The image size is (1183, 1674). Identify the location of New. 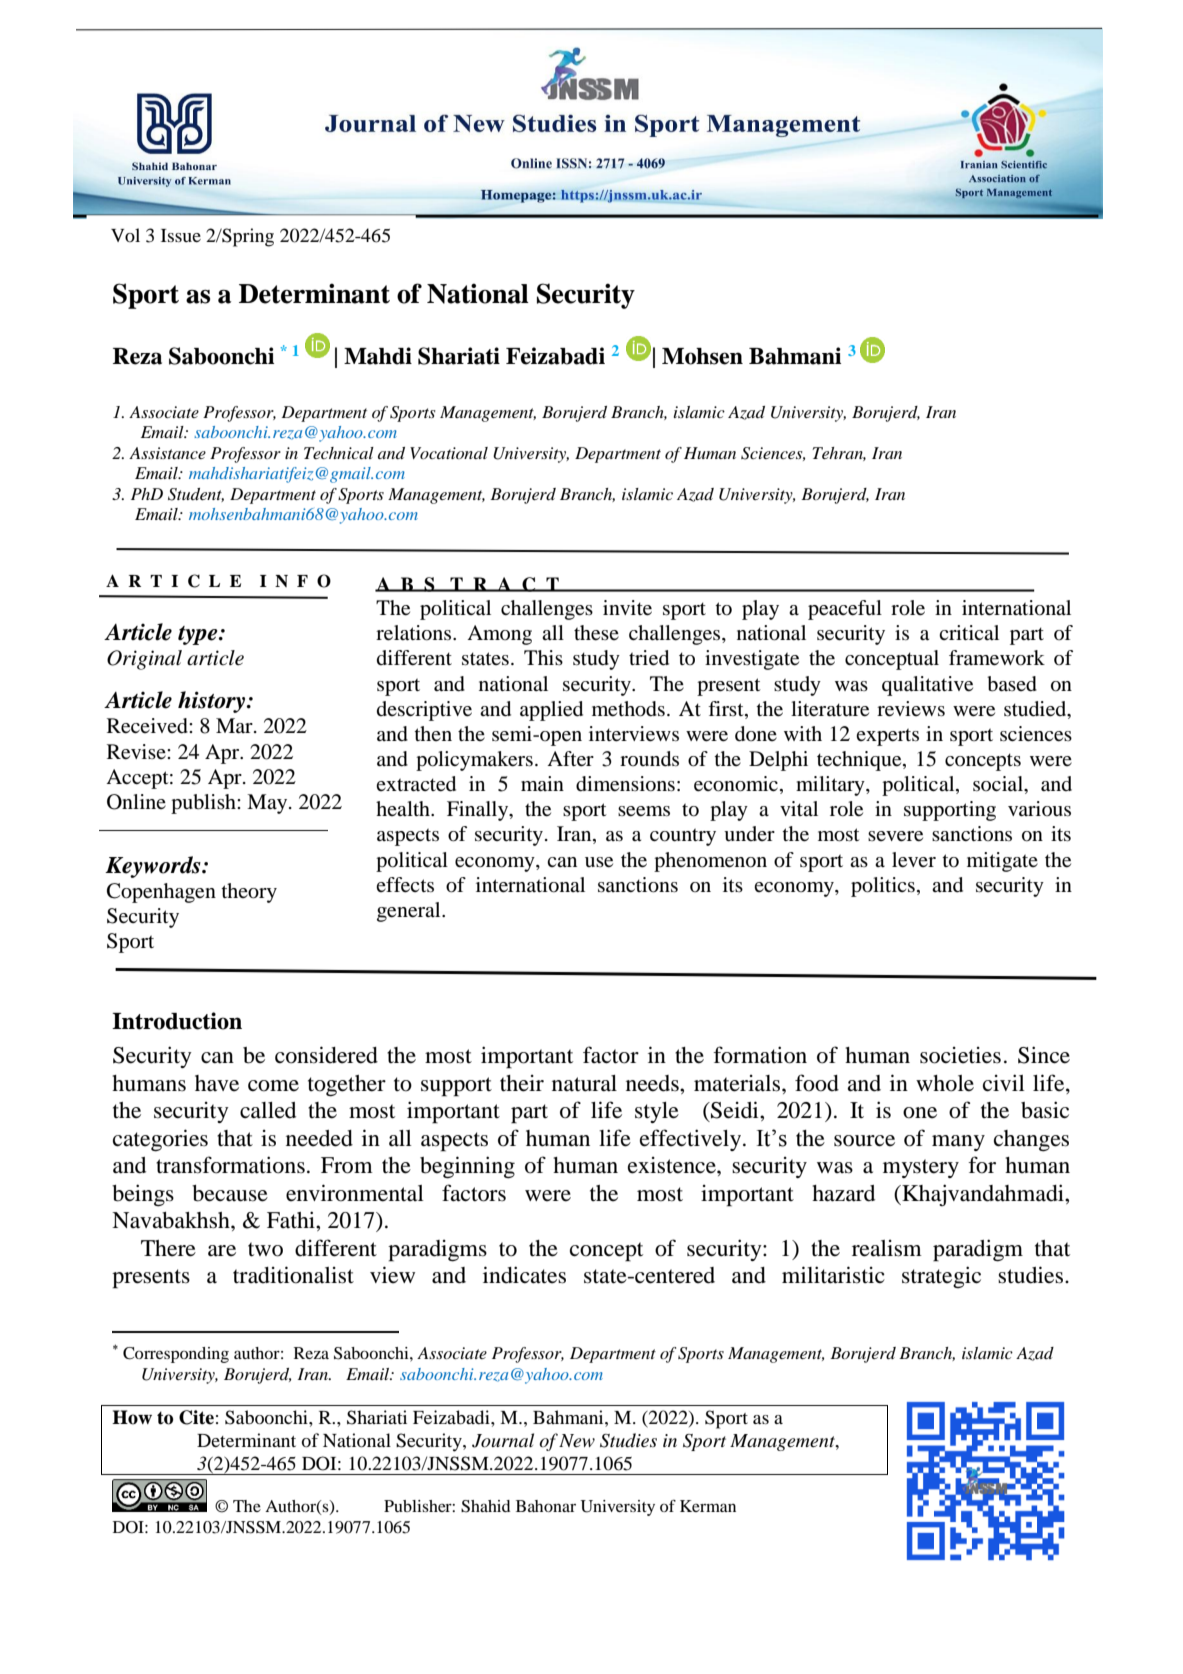
(577, 1440).
